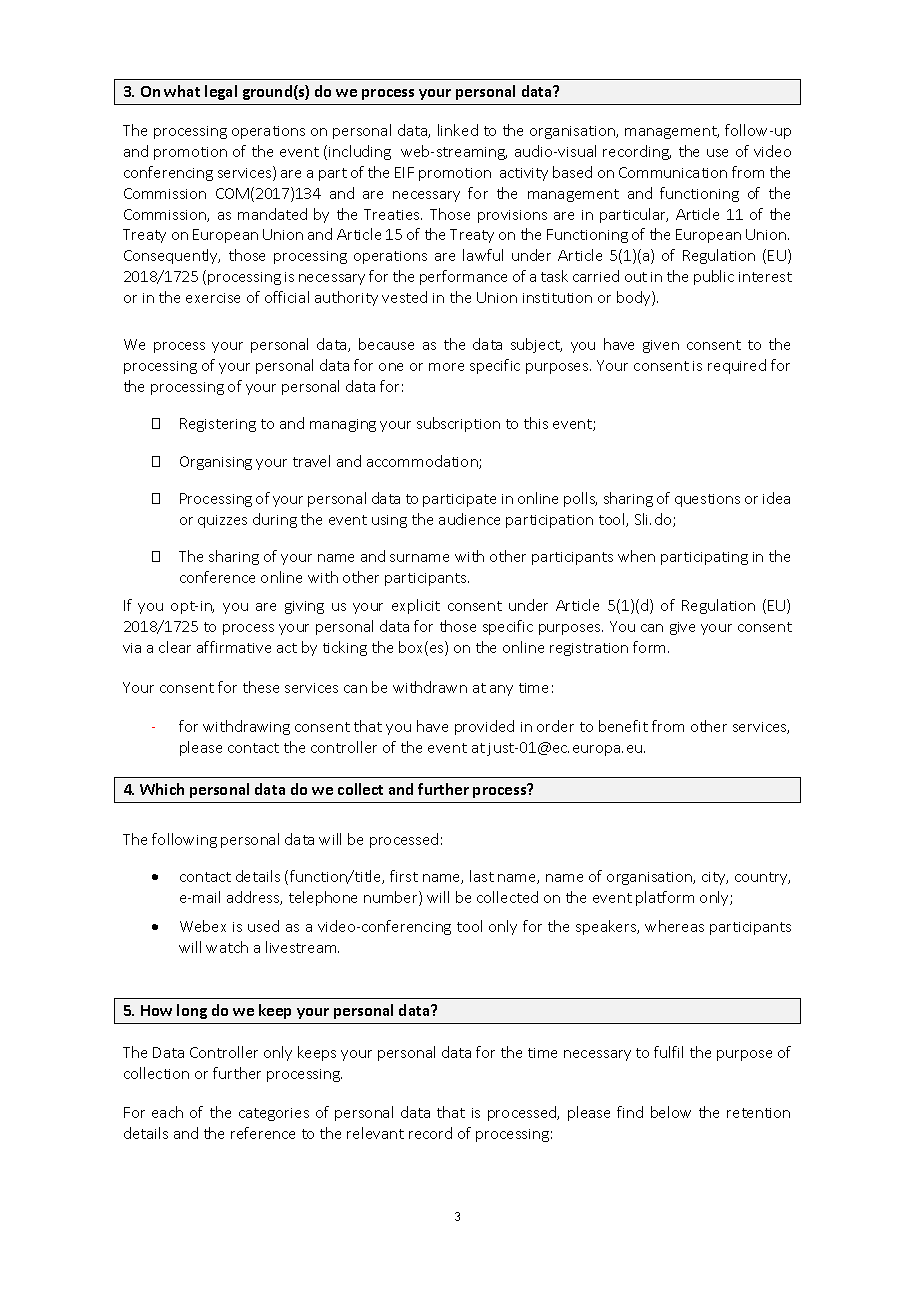 Image resolution: width=924 pixels, height=1308 pixels. What do you see at coordinates (416, 606) in the image?
I see `explicit` at bounding box center [416, 606].
